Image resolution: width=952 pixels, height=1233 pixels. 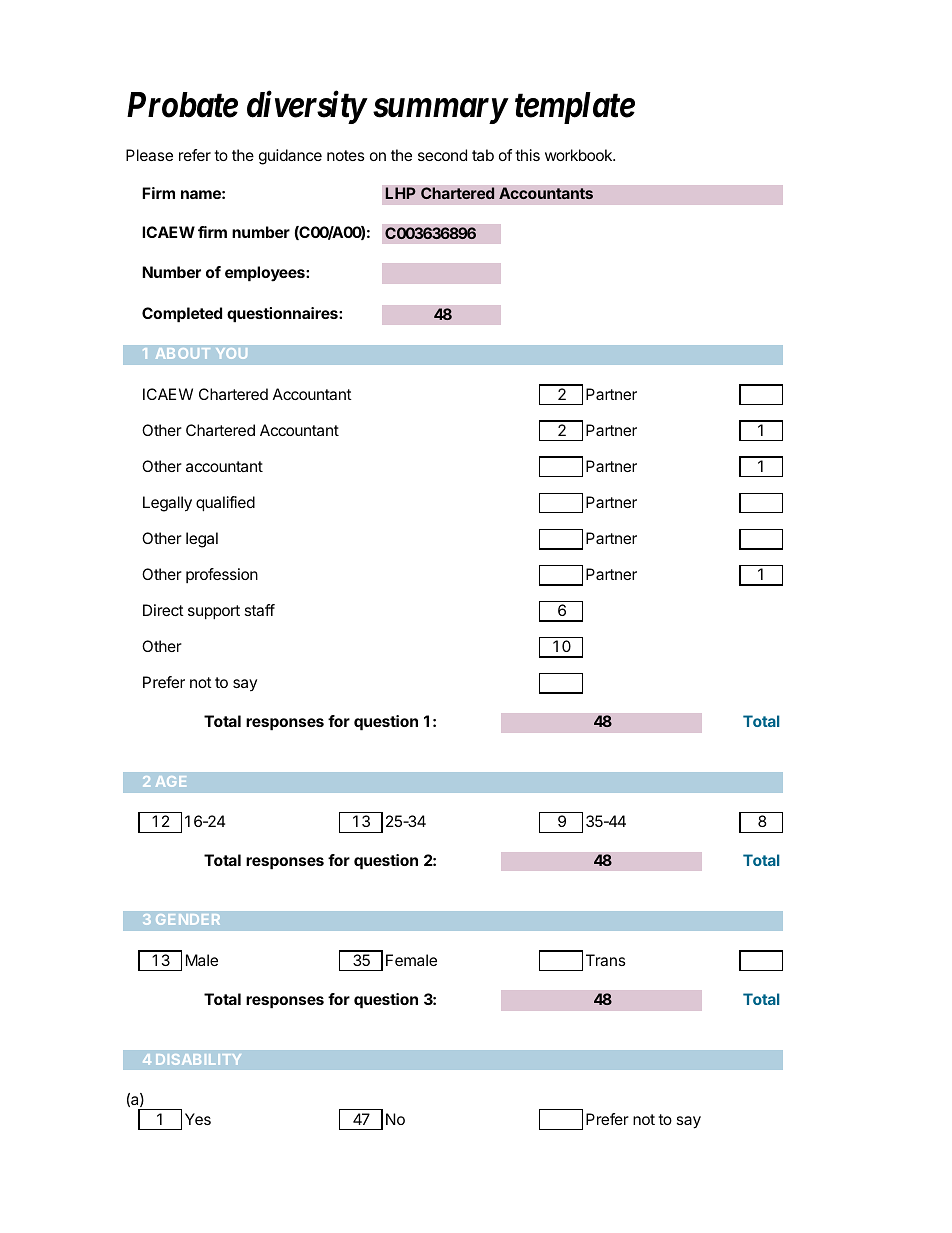 What do you see at coordinates (198, 1059) in the page?
I see `DISABILITY` at bounding box center [198, 1059].
